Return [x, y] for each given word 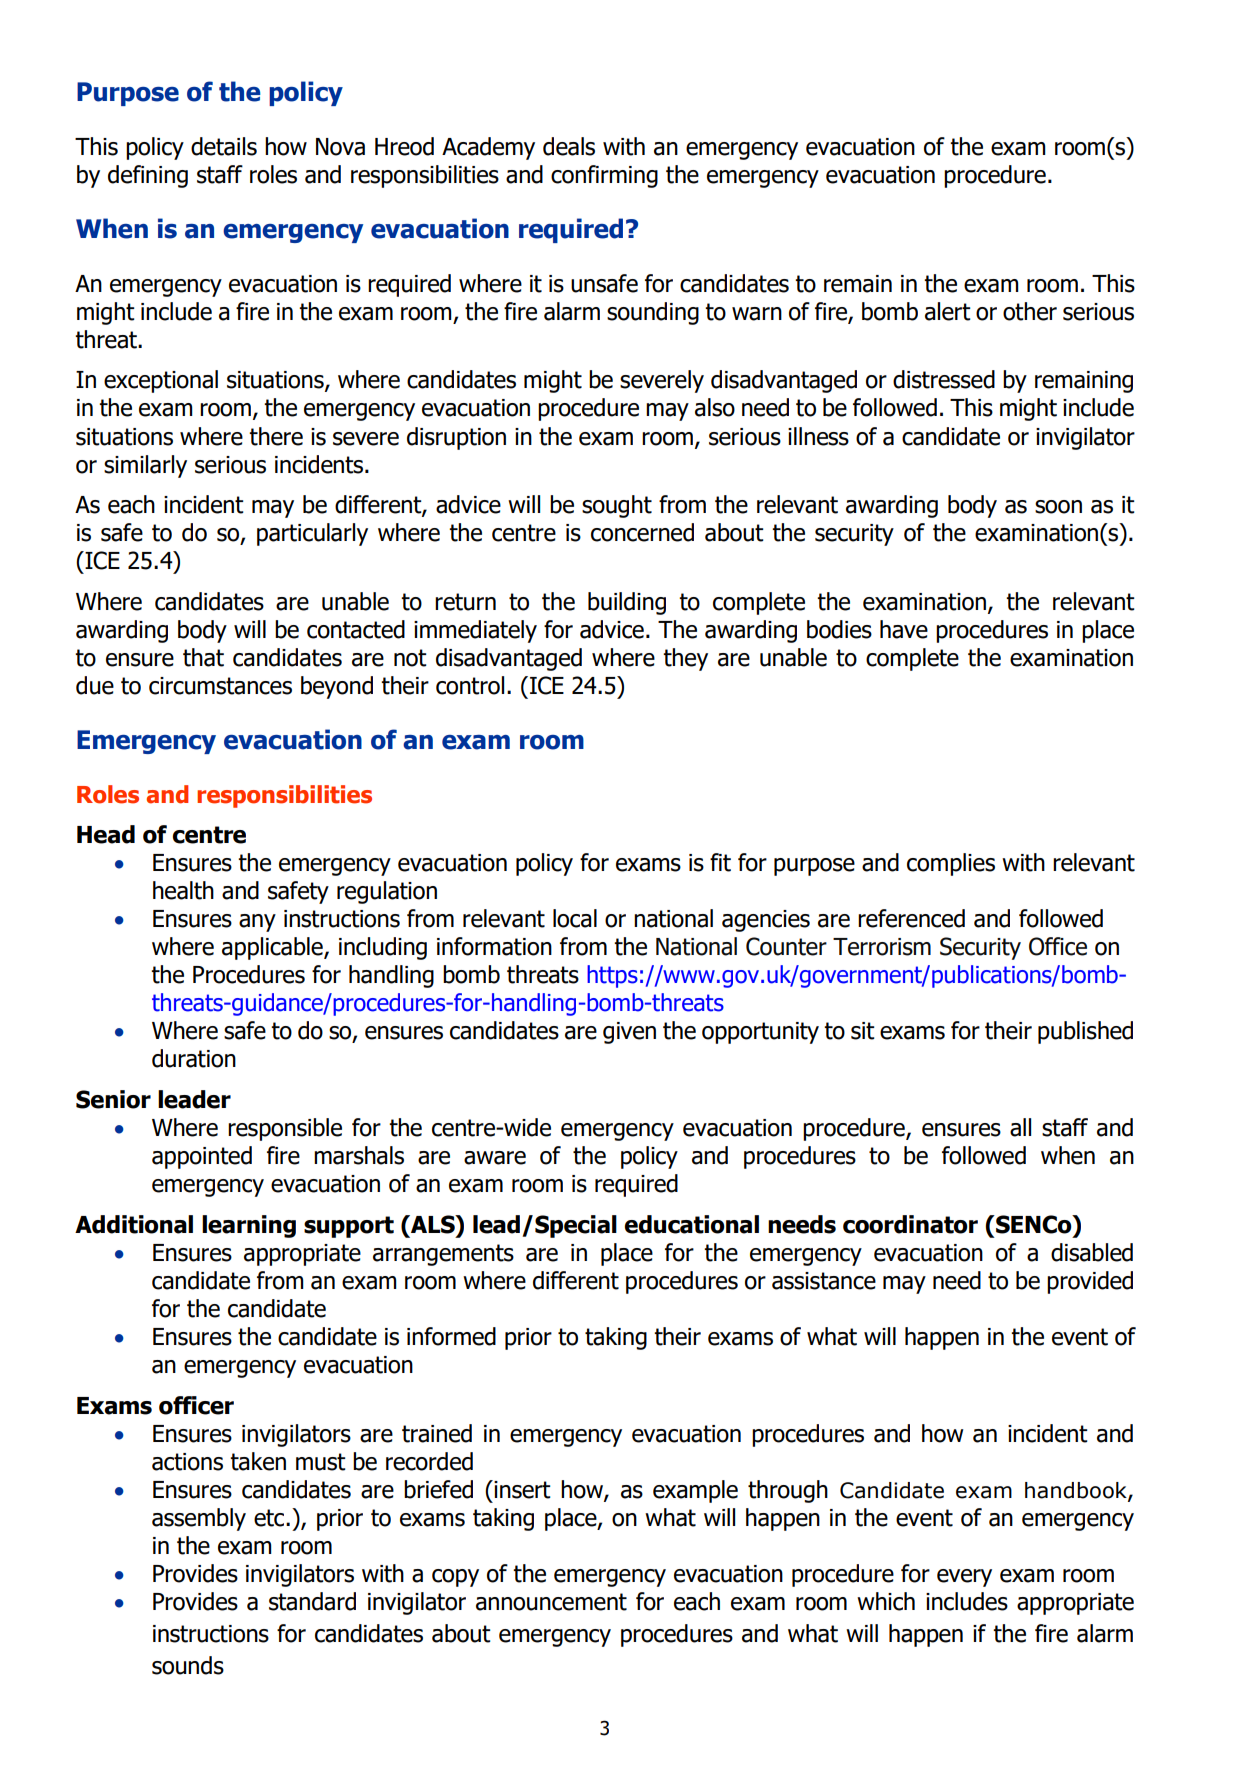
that [203, 657]
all [1020, 1127]
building [627, 603]
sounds [188, 1665]
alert [948, 311]
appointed [202, 1157]
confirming [604, 176]
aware [495, 1158]
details [224, 146]
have [904, 629]
